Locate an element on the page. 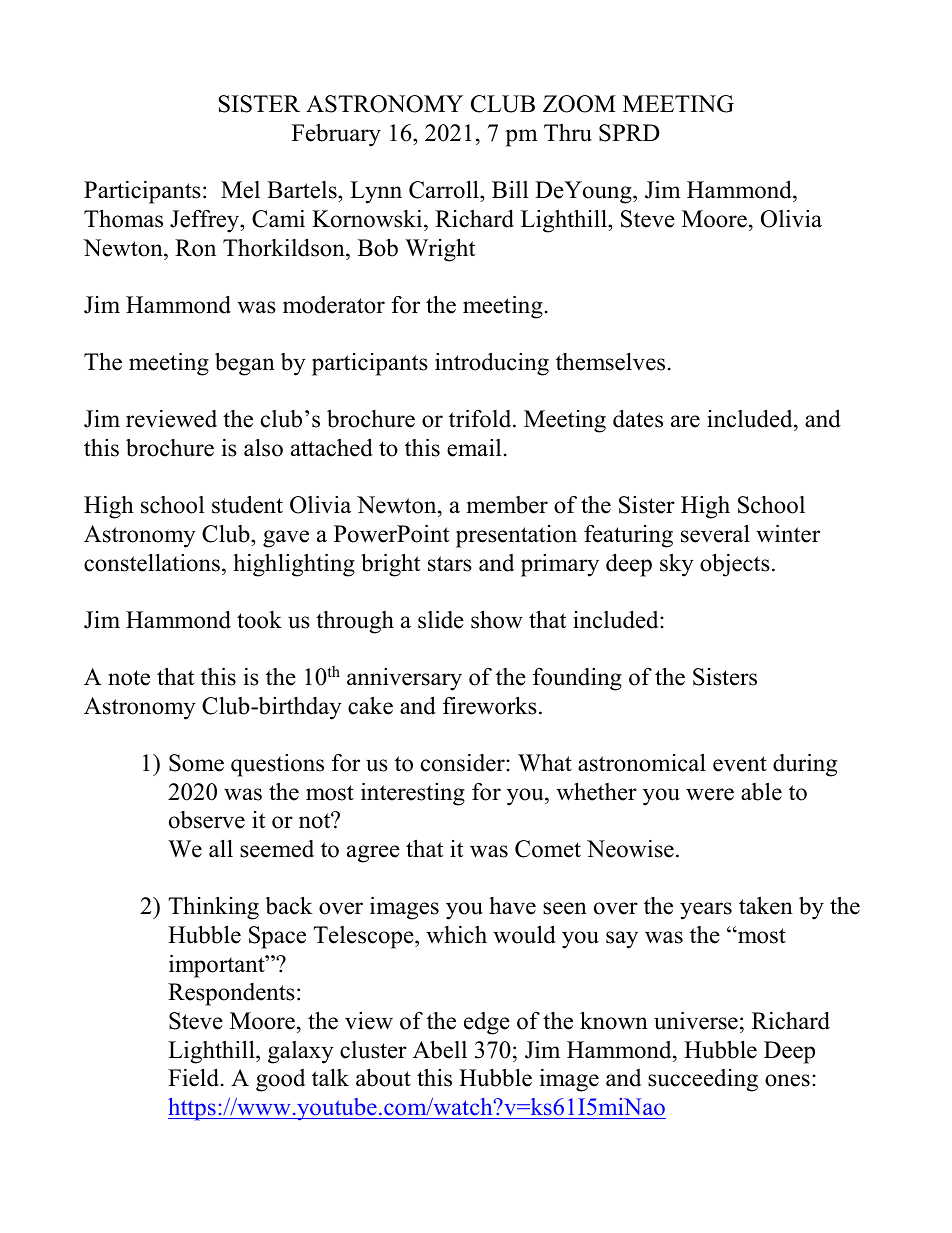 This image has width=952, height=1233. stars is located at coordinates (450, 564).
